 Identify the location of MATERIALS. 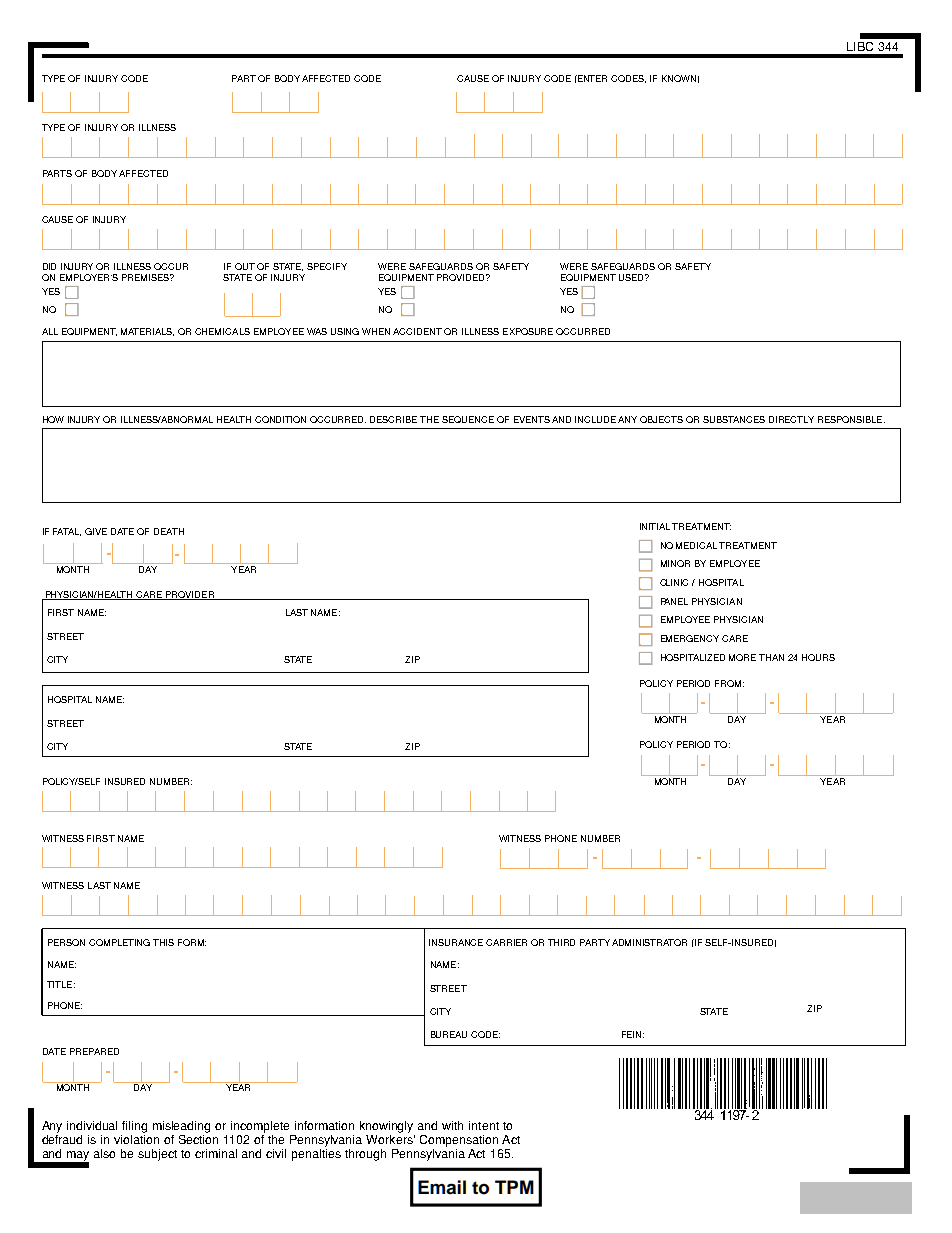
(147, 332).
